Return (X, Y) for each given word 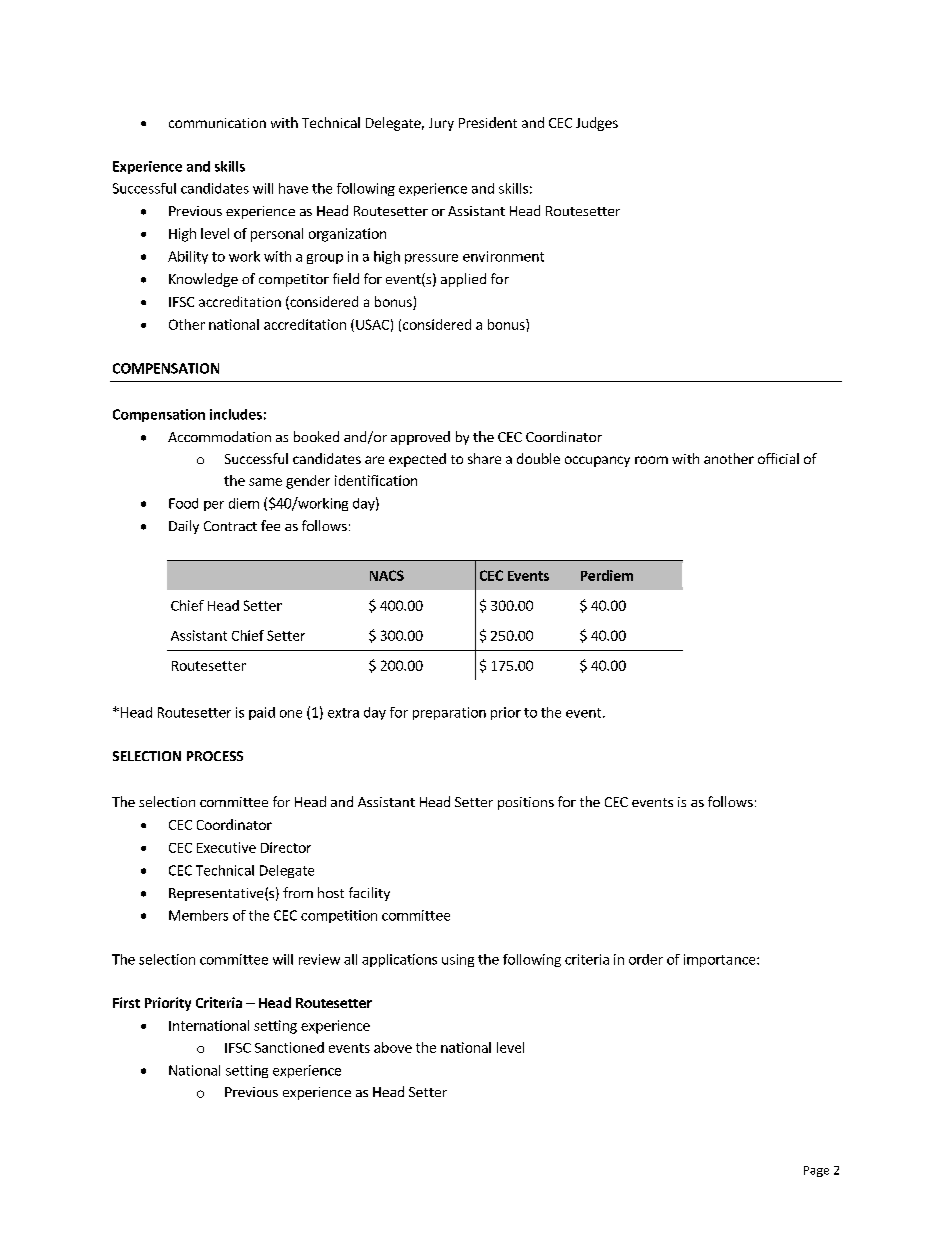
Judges (597, 124)
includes (236, 414)
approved (420, 438)
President (488, 122)
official (778, 458)
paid (262, 713)
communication (217, 123)
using (458, 960)
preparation (449, 713)
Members (198, 915)
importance (721, 960)
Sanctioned (289, 1047)
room (651, 460)
